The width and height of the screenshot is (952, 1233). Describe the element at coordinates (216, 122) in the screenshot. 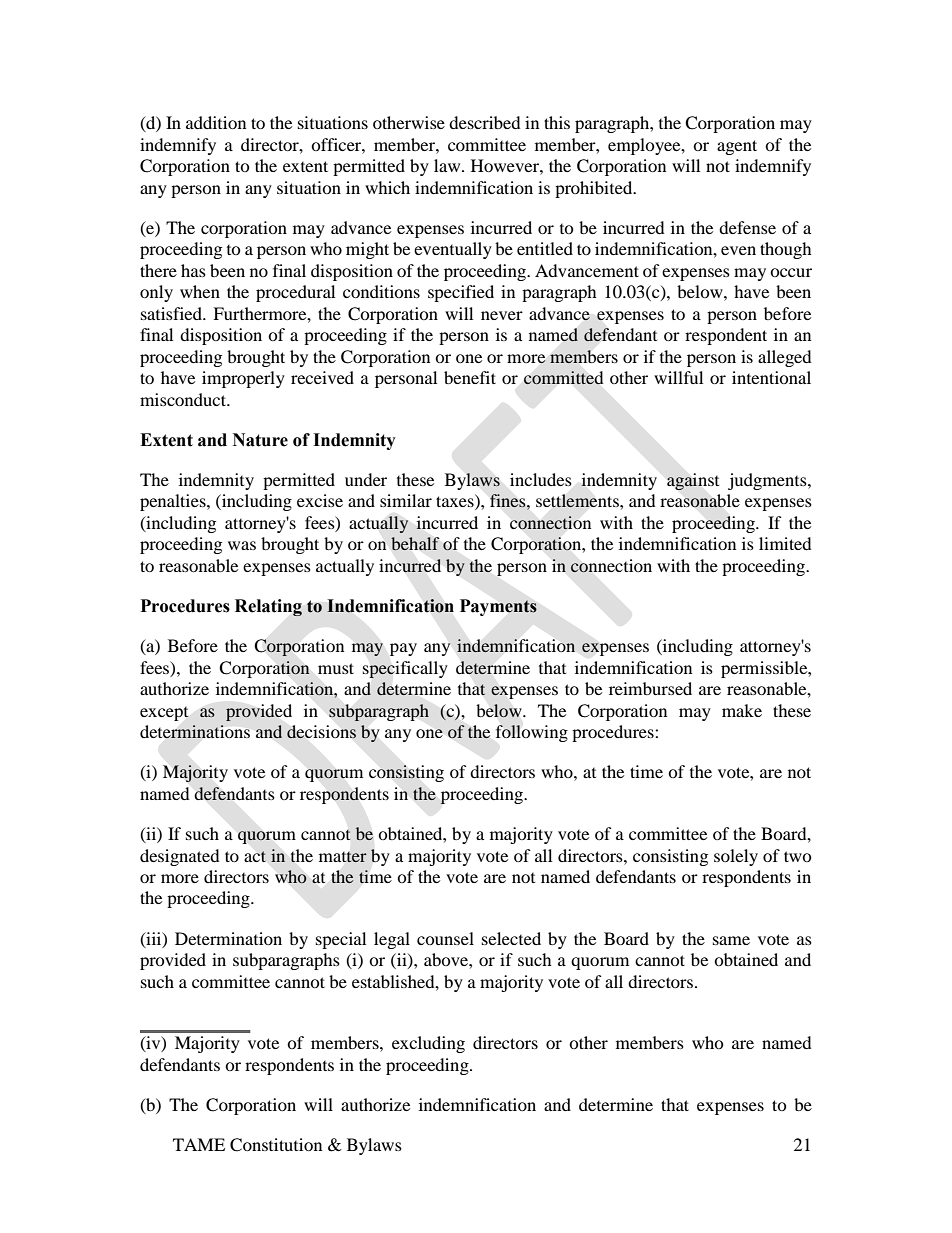

I see `addition` at that location.
